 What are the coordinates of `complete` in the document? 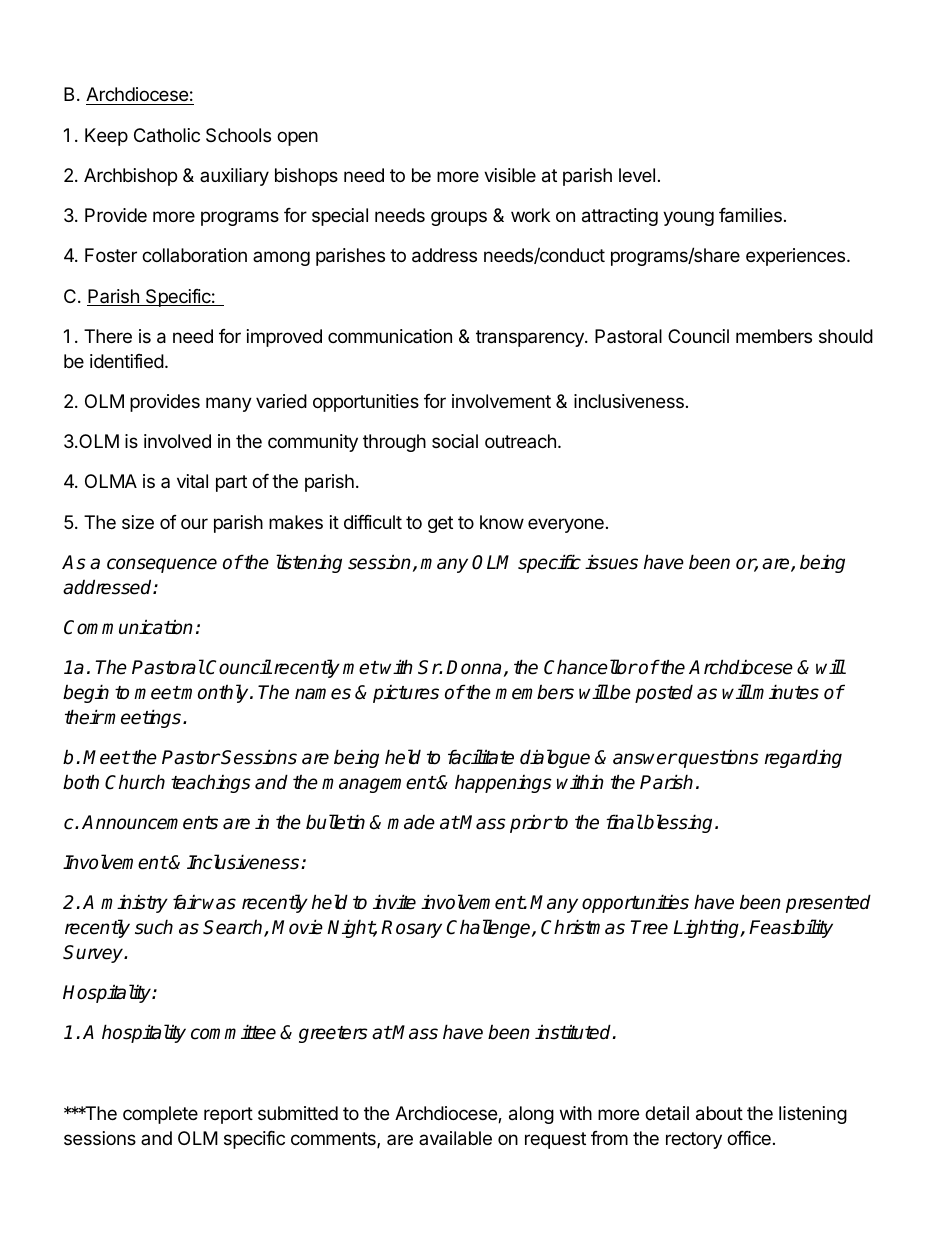 It's located at (160, 1115).
